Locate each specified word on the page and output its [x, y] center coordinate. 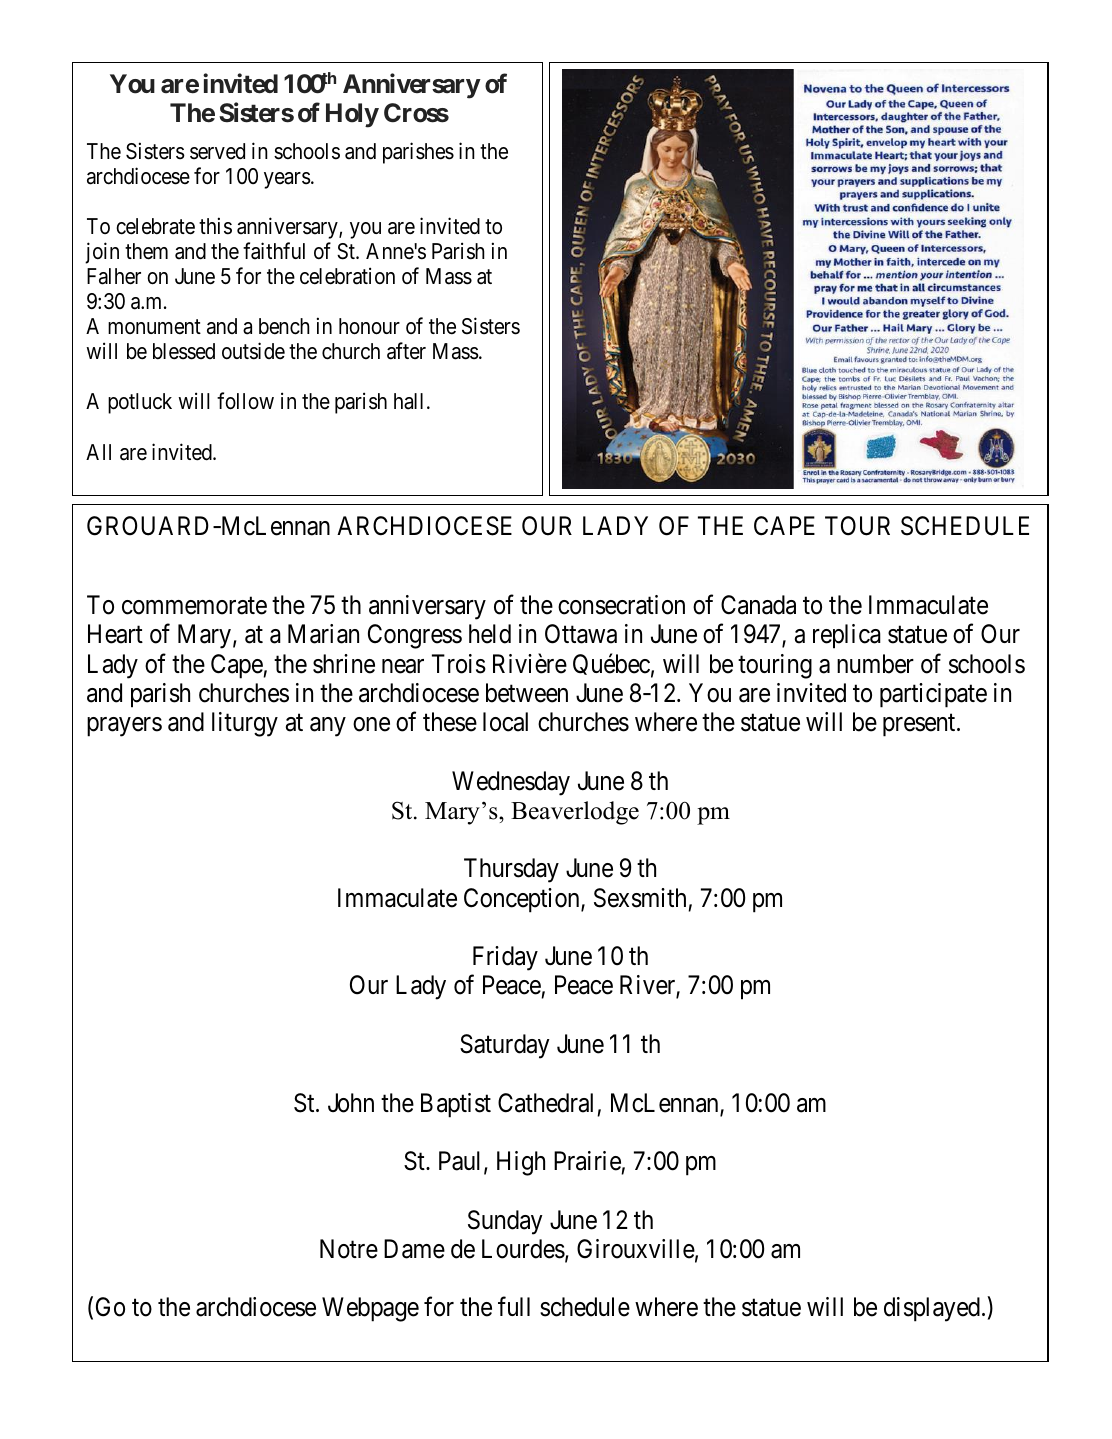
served [217, 151]
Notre [349, 1249]
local [505, 722]
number [875, 664]
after [406, 351]
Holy [352, 115]
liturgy [245, 724]
